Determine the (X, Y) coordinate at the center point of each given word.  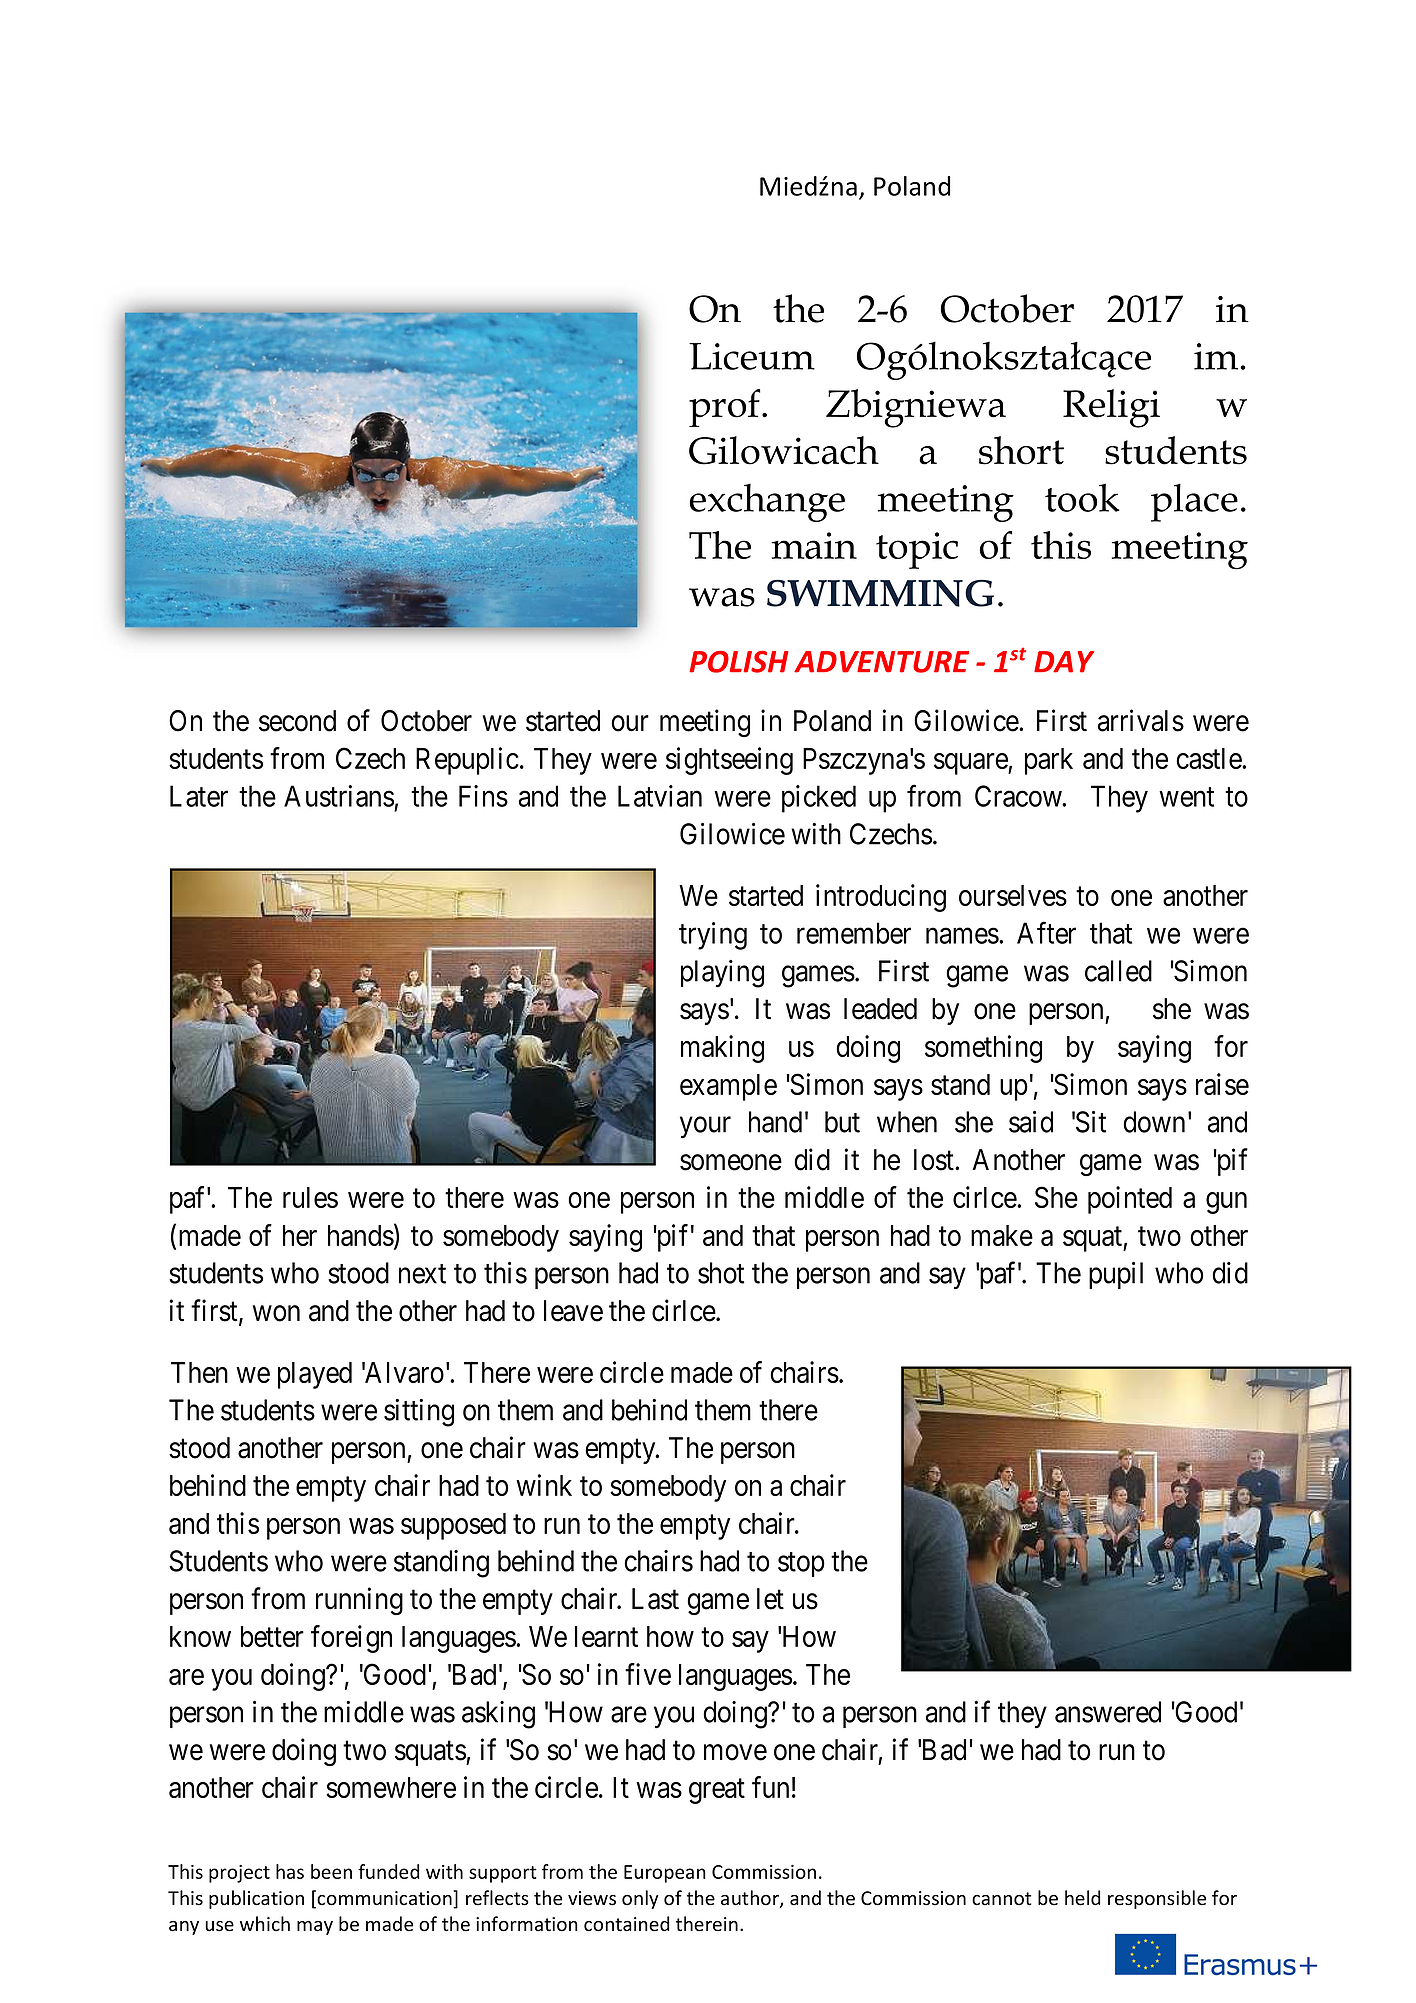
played (315, 1375)
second (297, 721)
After (1046, 933)
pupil (1116, 1275)
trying (713, 936)
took (1082, 497)
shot (721, 1273)
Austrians (339, 796)
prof (726, 408)
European (665, 1874)
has (290, 1871)
